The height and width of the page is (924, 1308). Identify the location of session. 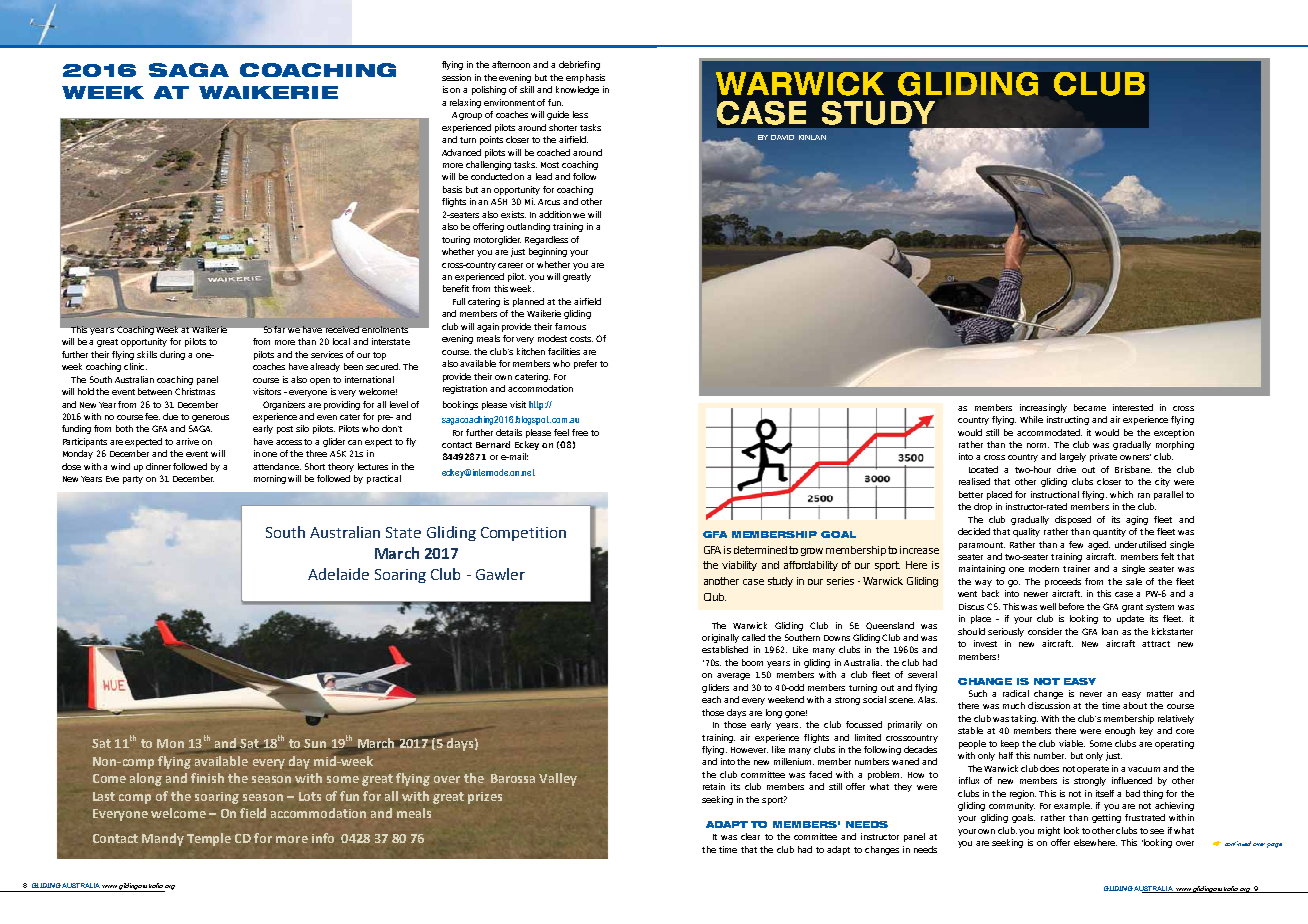
(456, 77).
